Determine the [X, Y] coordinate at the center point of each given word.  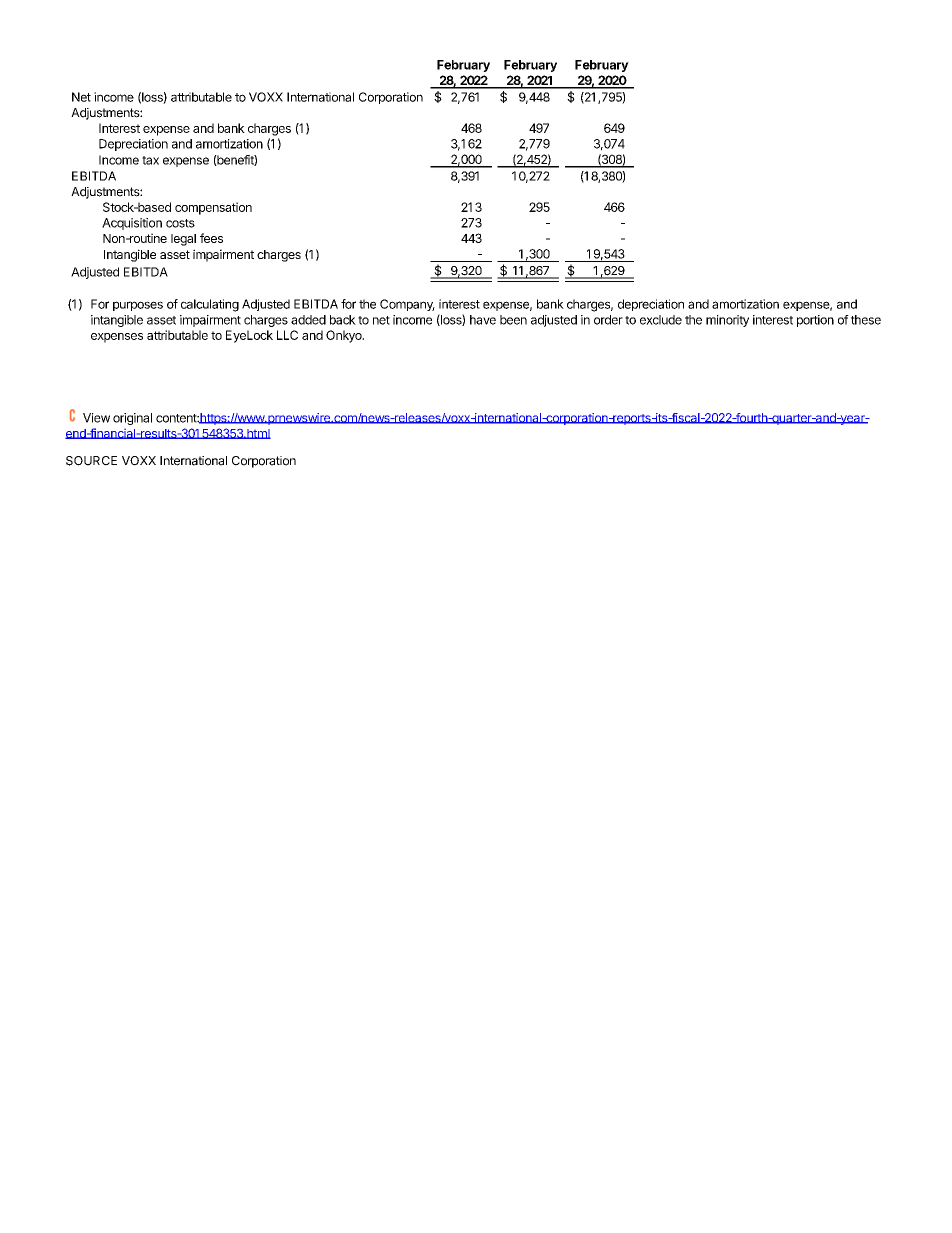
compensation [213, 208]
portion [815, 321]
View [96, 418]
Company [407, 305]
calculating [210, 305]
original [132, 419]
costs [180, 223]
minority [727, 321]
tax [150, 160]
